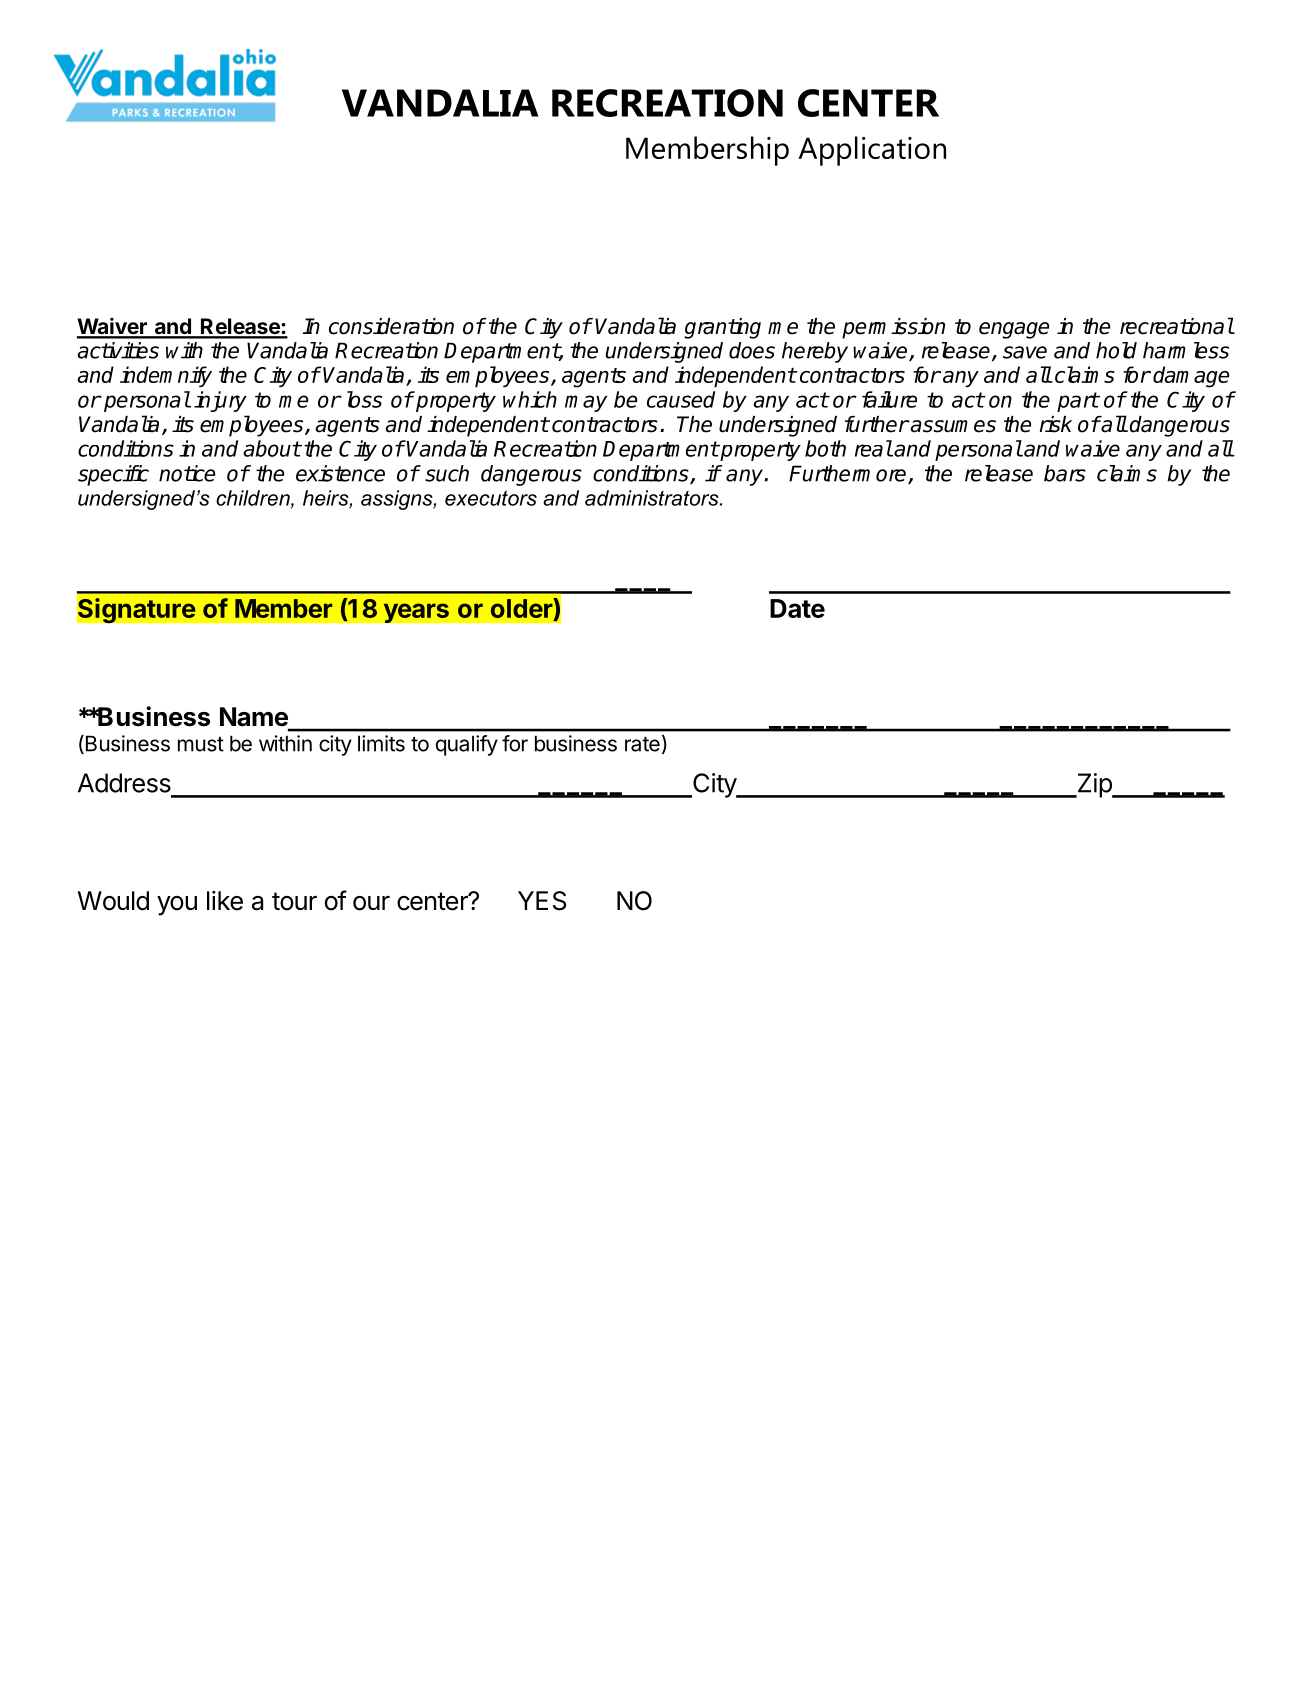  I want to click on Zip, so click(1094, 785).
